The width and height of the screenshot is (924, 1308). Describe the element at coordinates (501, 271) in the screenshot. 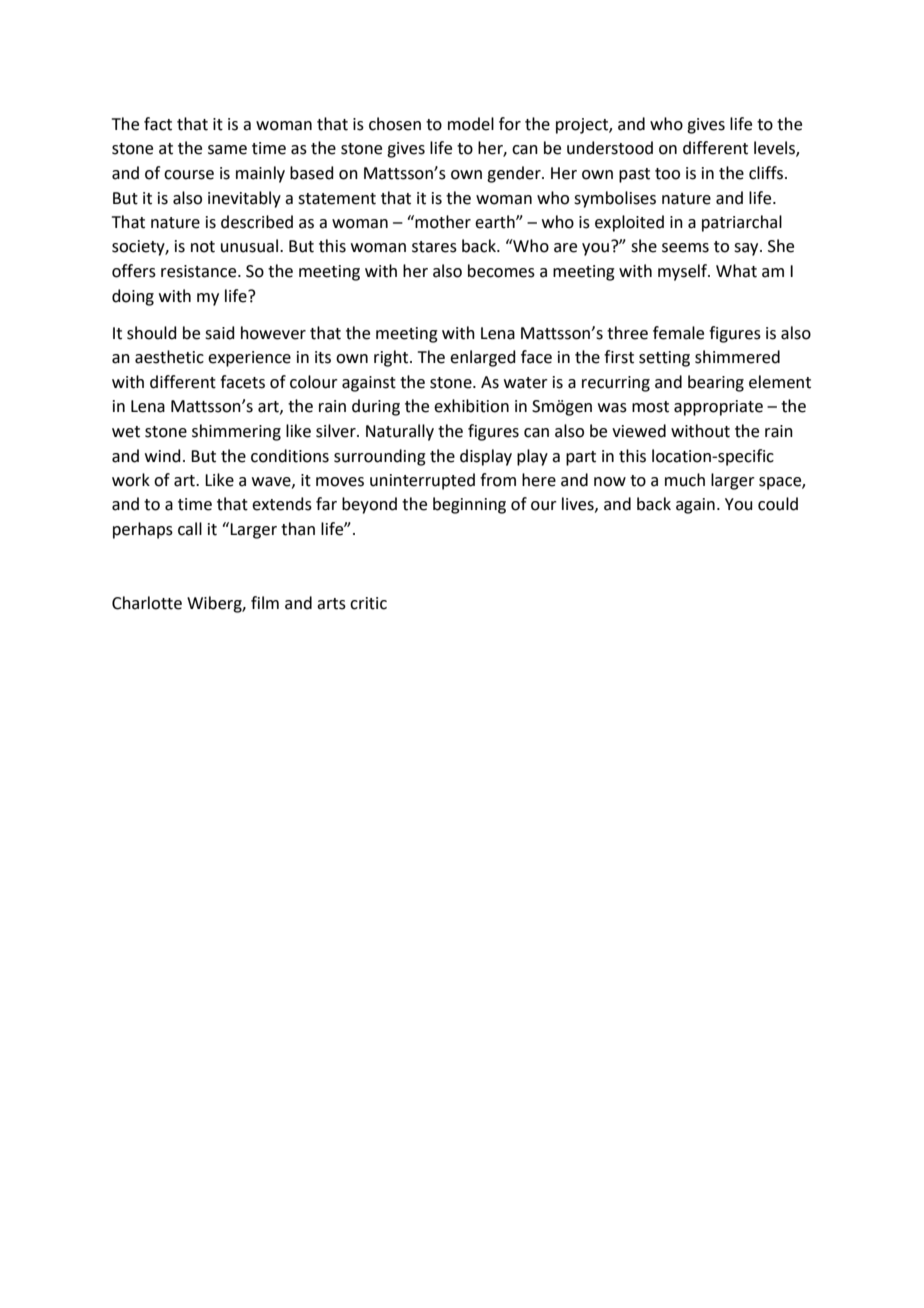

I see `becomes` at that location.
